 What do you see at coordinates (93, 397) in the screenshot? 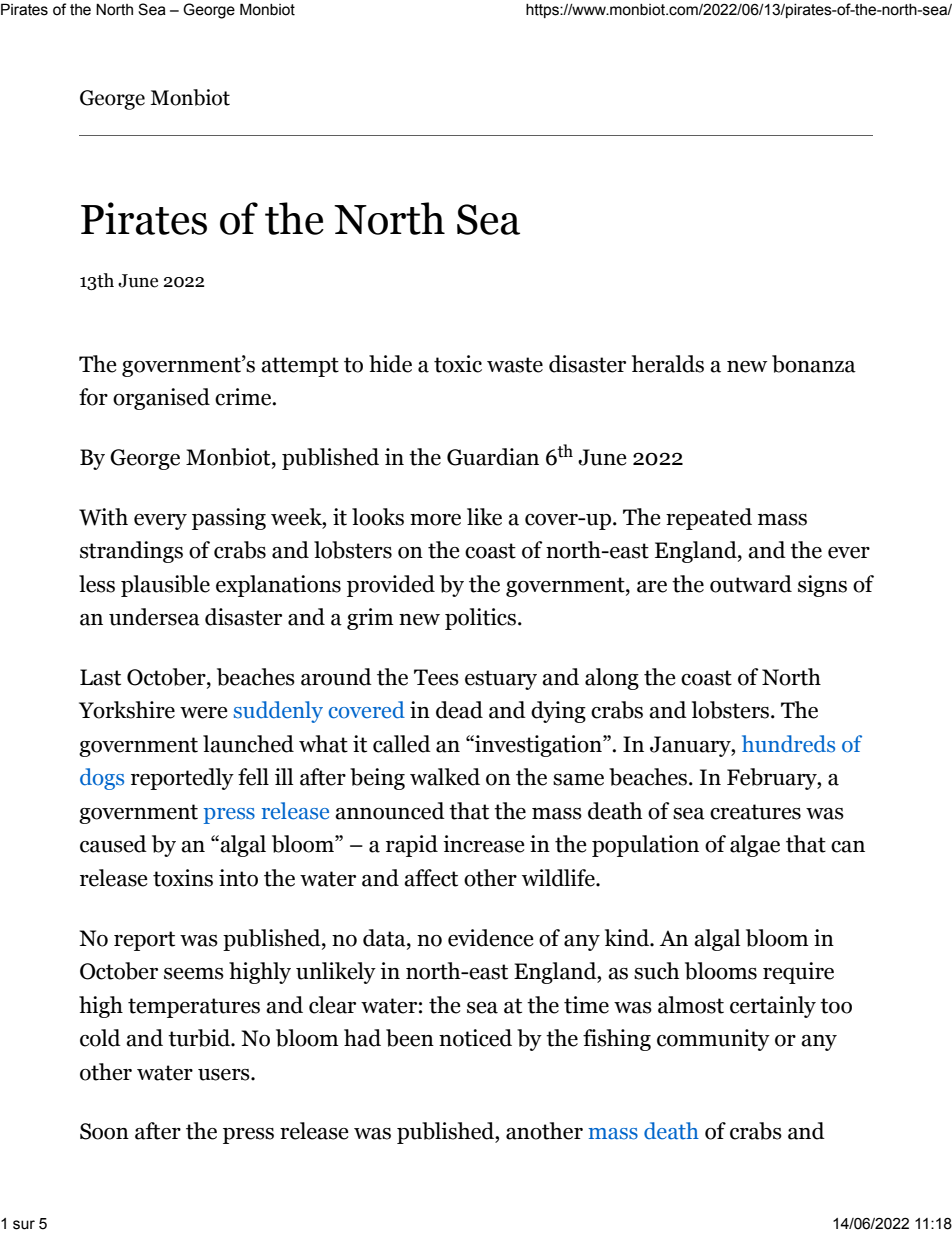
I see `for` at bounding box center [93, 397].
